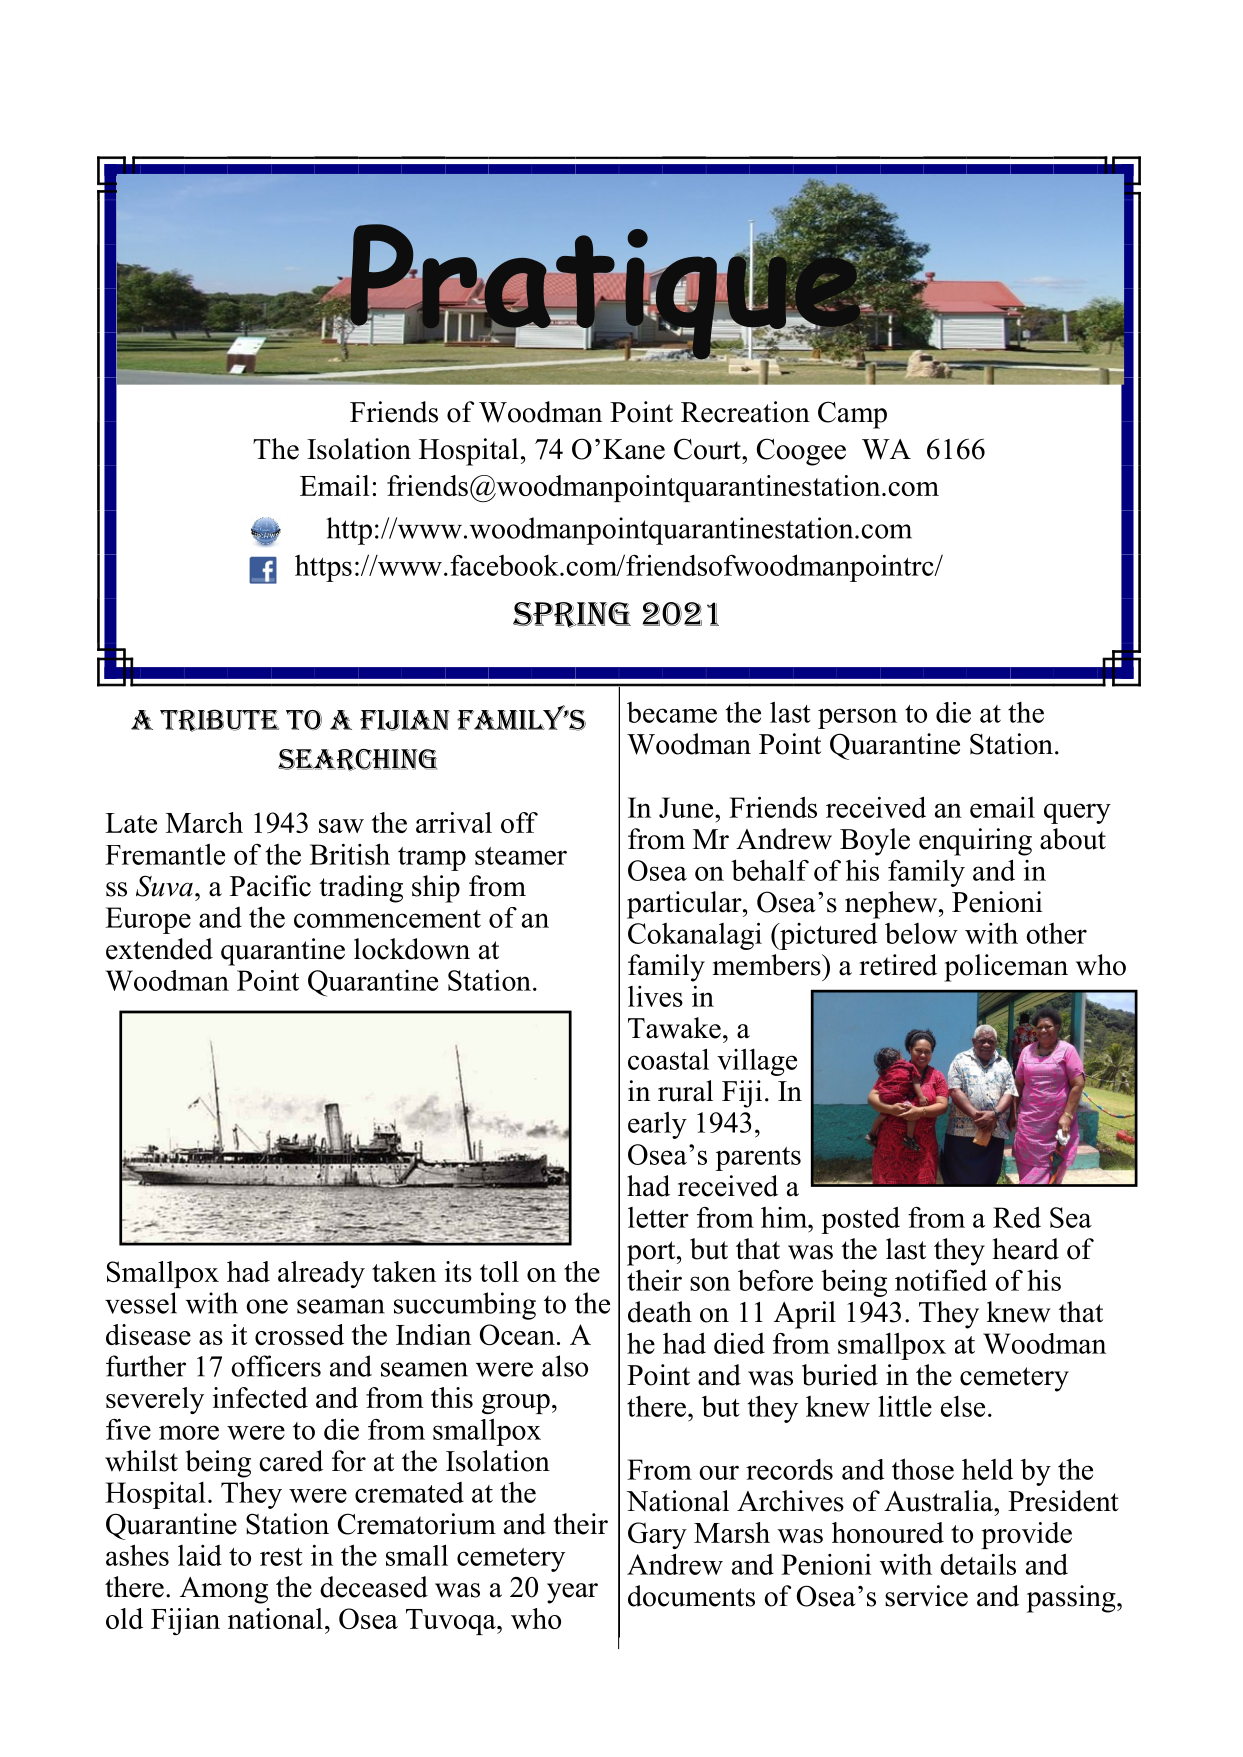  What do you see at coordinates (572, 1593) in the document?
I see `year` at bounding box center [572, 1593].
